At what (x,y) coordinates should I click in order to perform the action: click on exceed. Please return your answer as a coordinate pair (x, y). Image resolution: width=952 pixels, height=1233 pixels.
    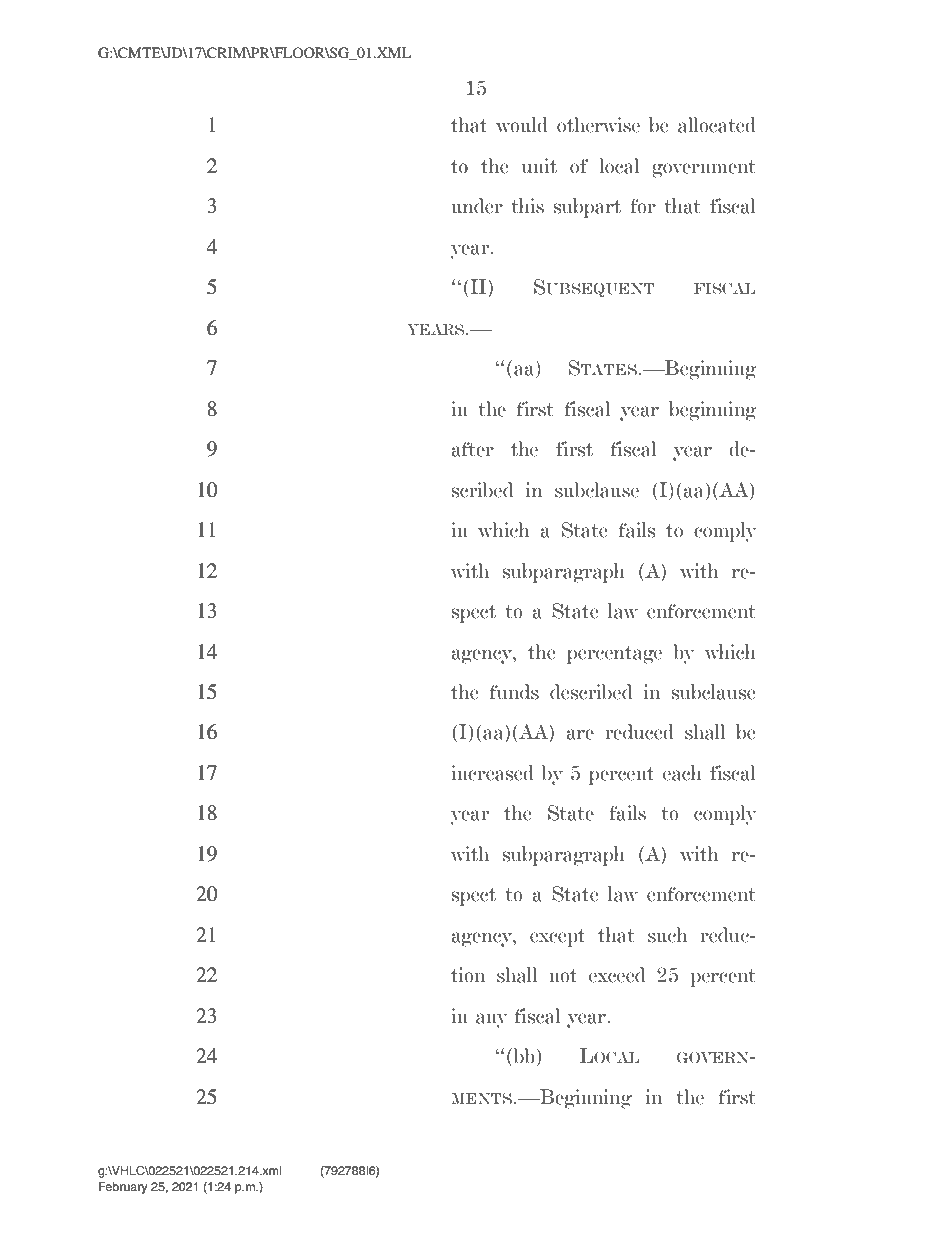
    Looking at the image, I should click on (617, 975).
